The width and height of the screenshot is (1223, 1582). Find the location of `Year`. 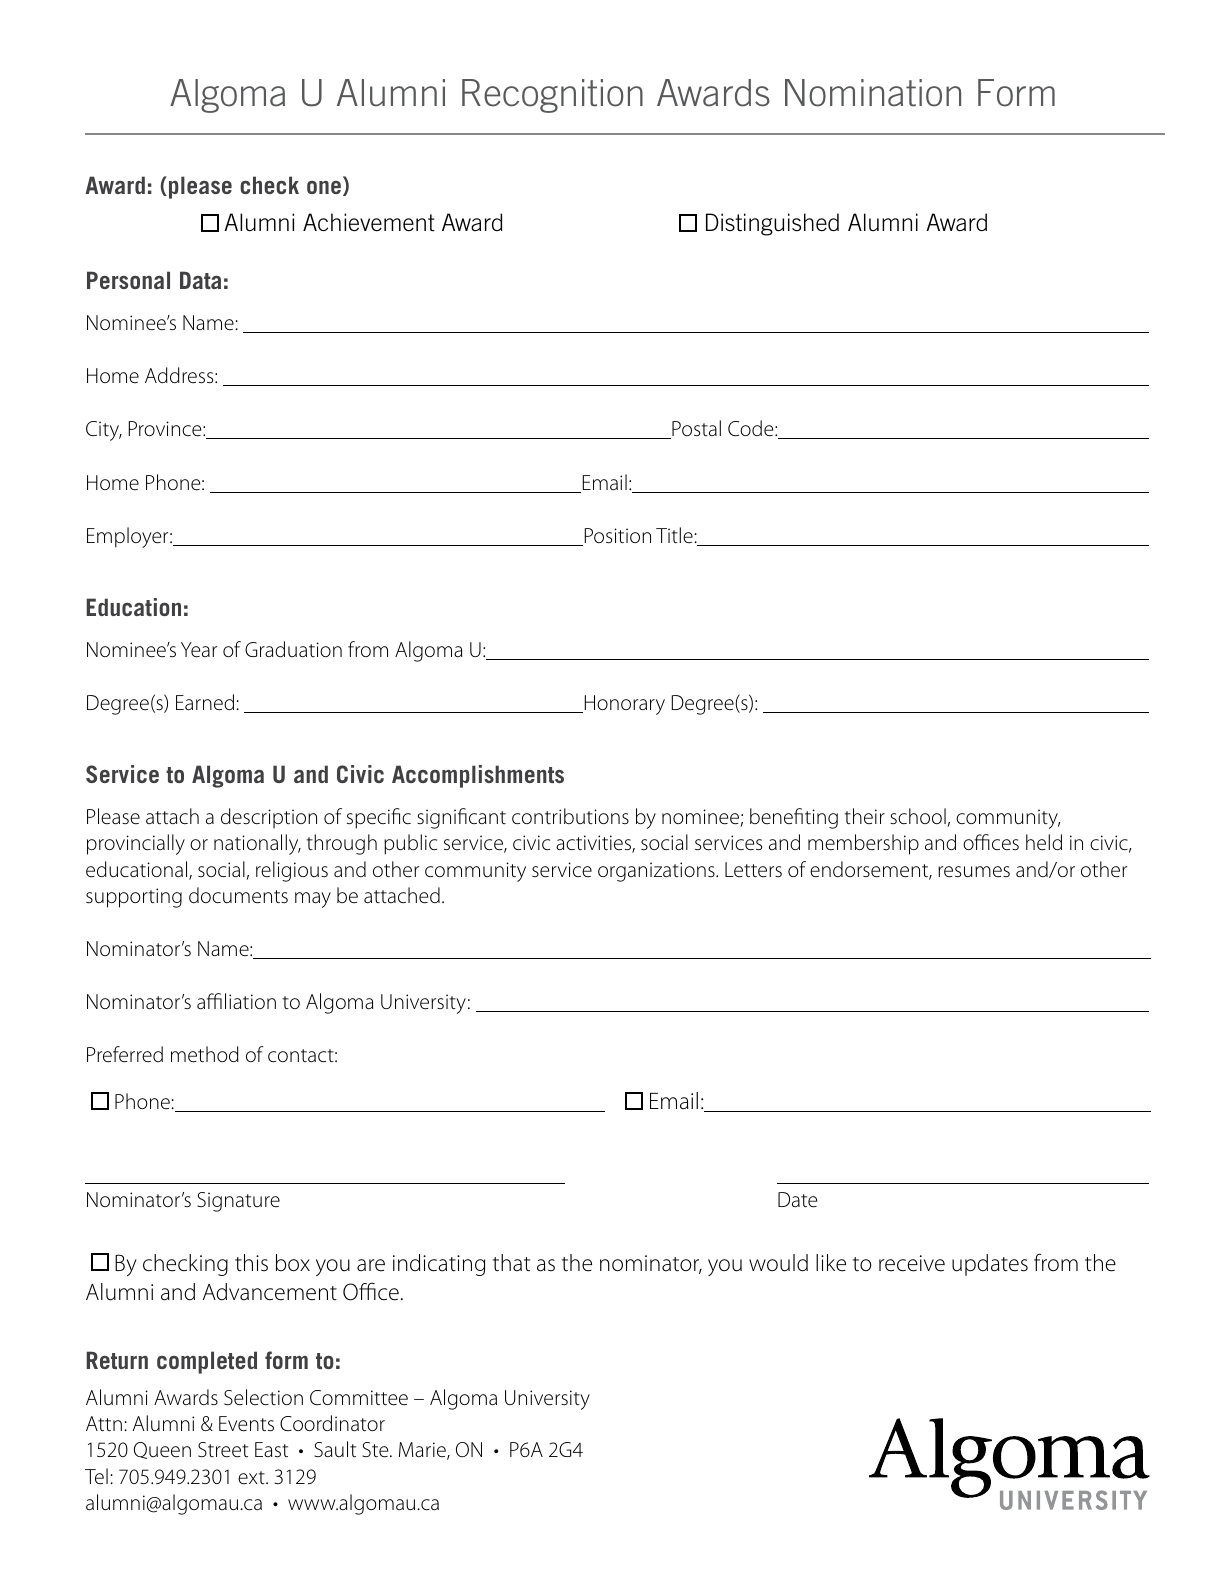

Year is located at coordinates (199, 650).
